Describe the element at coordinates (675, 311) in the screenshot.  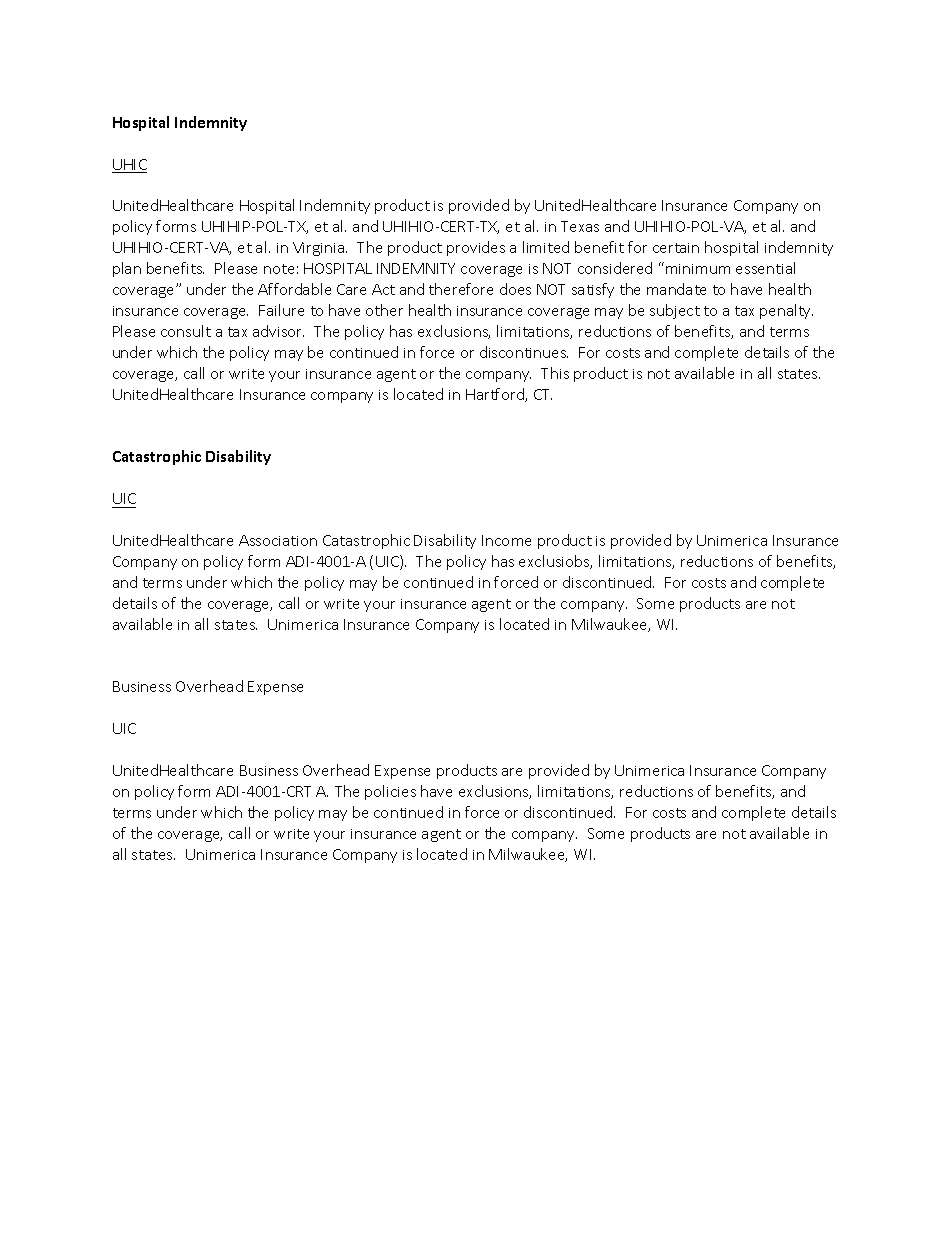
I see `subject` at that location.
